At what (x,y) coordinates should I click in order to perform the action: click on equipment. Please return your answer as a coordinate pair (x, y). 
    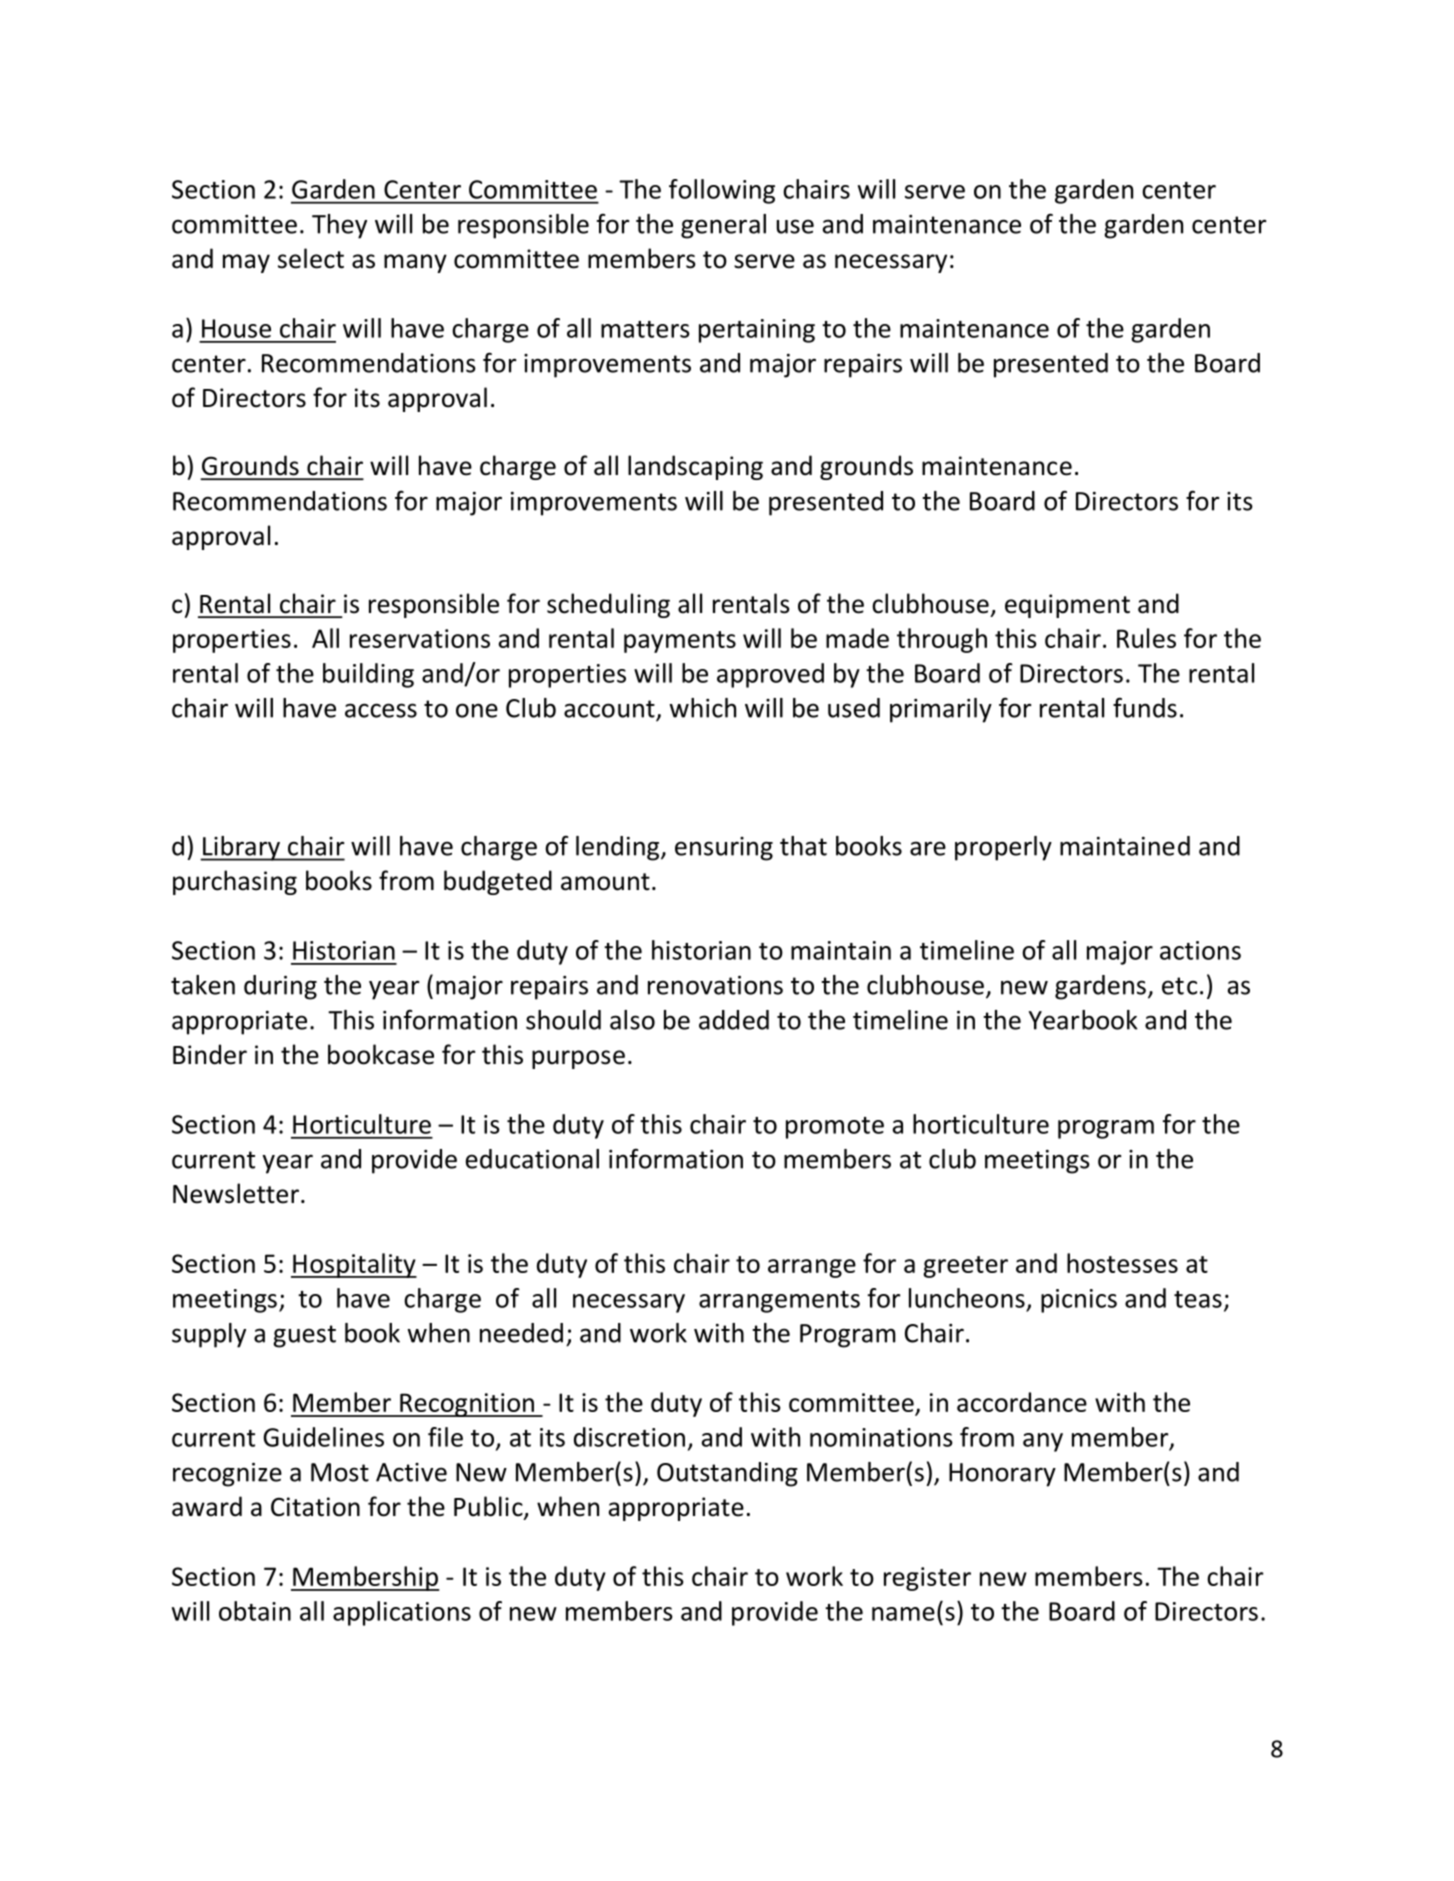
    Looking at the image, I should click on (1067, 606).
